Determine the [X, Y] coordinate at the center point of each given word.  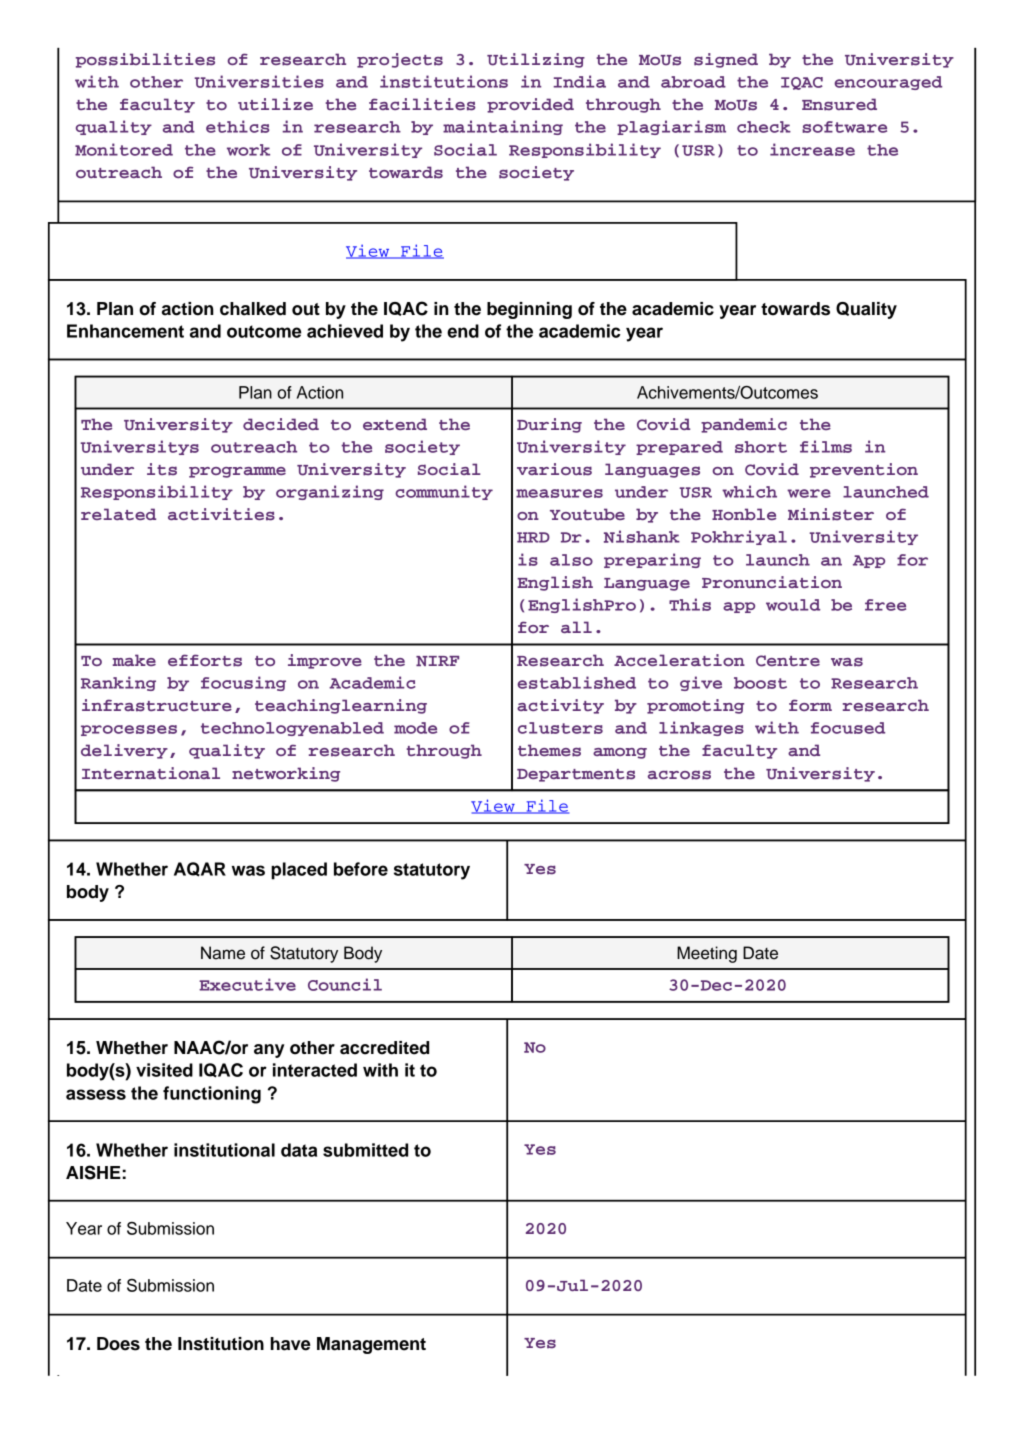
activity [560, 706]
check [764, 127]
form [810, 705]
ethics [237, 126]
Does [118, 1344]
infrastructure [157, 705]
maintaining [503, 127]
